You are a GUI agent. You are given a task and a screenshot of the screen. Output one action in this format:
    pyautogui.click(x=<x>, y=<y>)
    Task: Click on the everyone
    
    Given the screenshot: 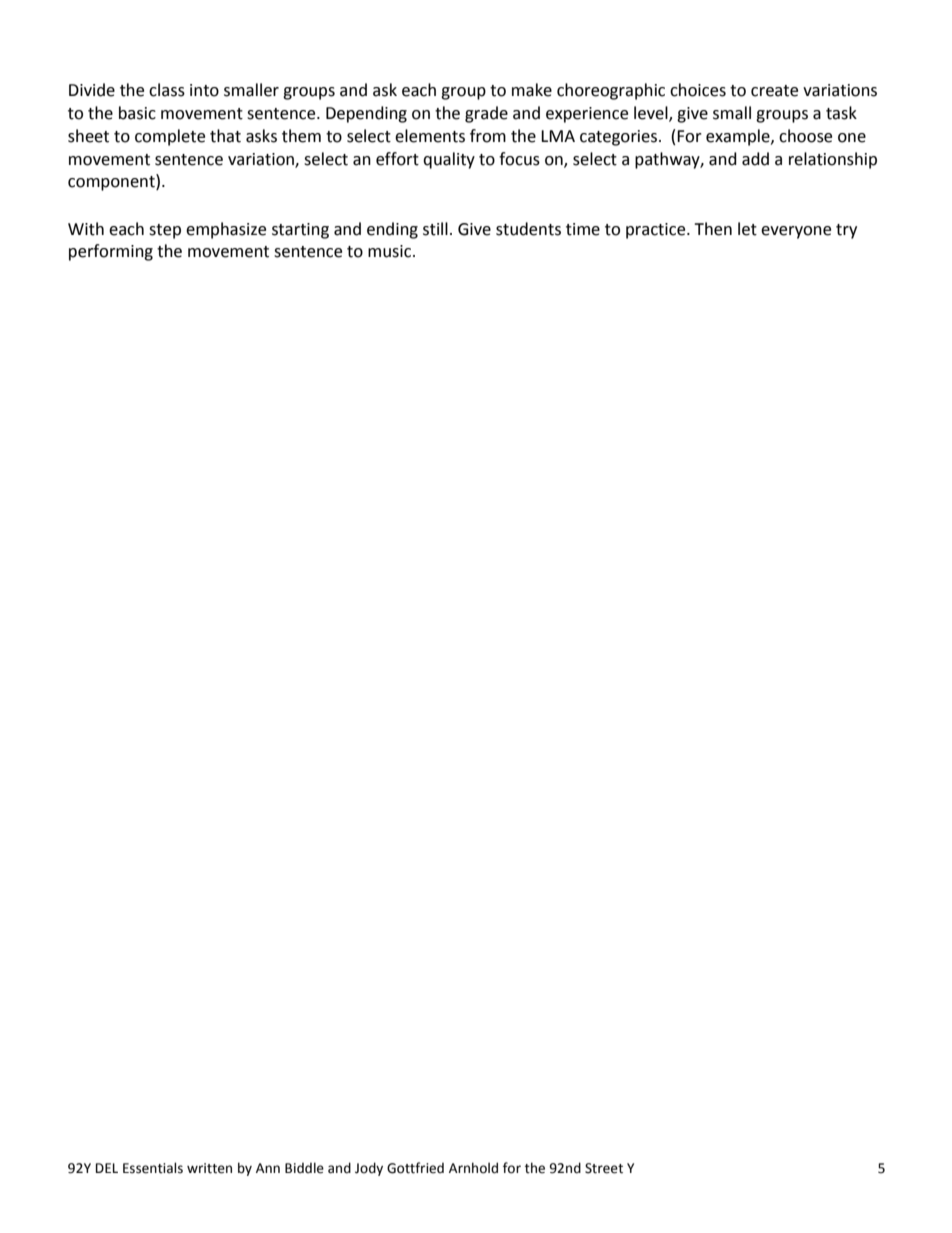 What is the action you would take?
    pyautogui.click(x=796, y=232)
